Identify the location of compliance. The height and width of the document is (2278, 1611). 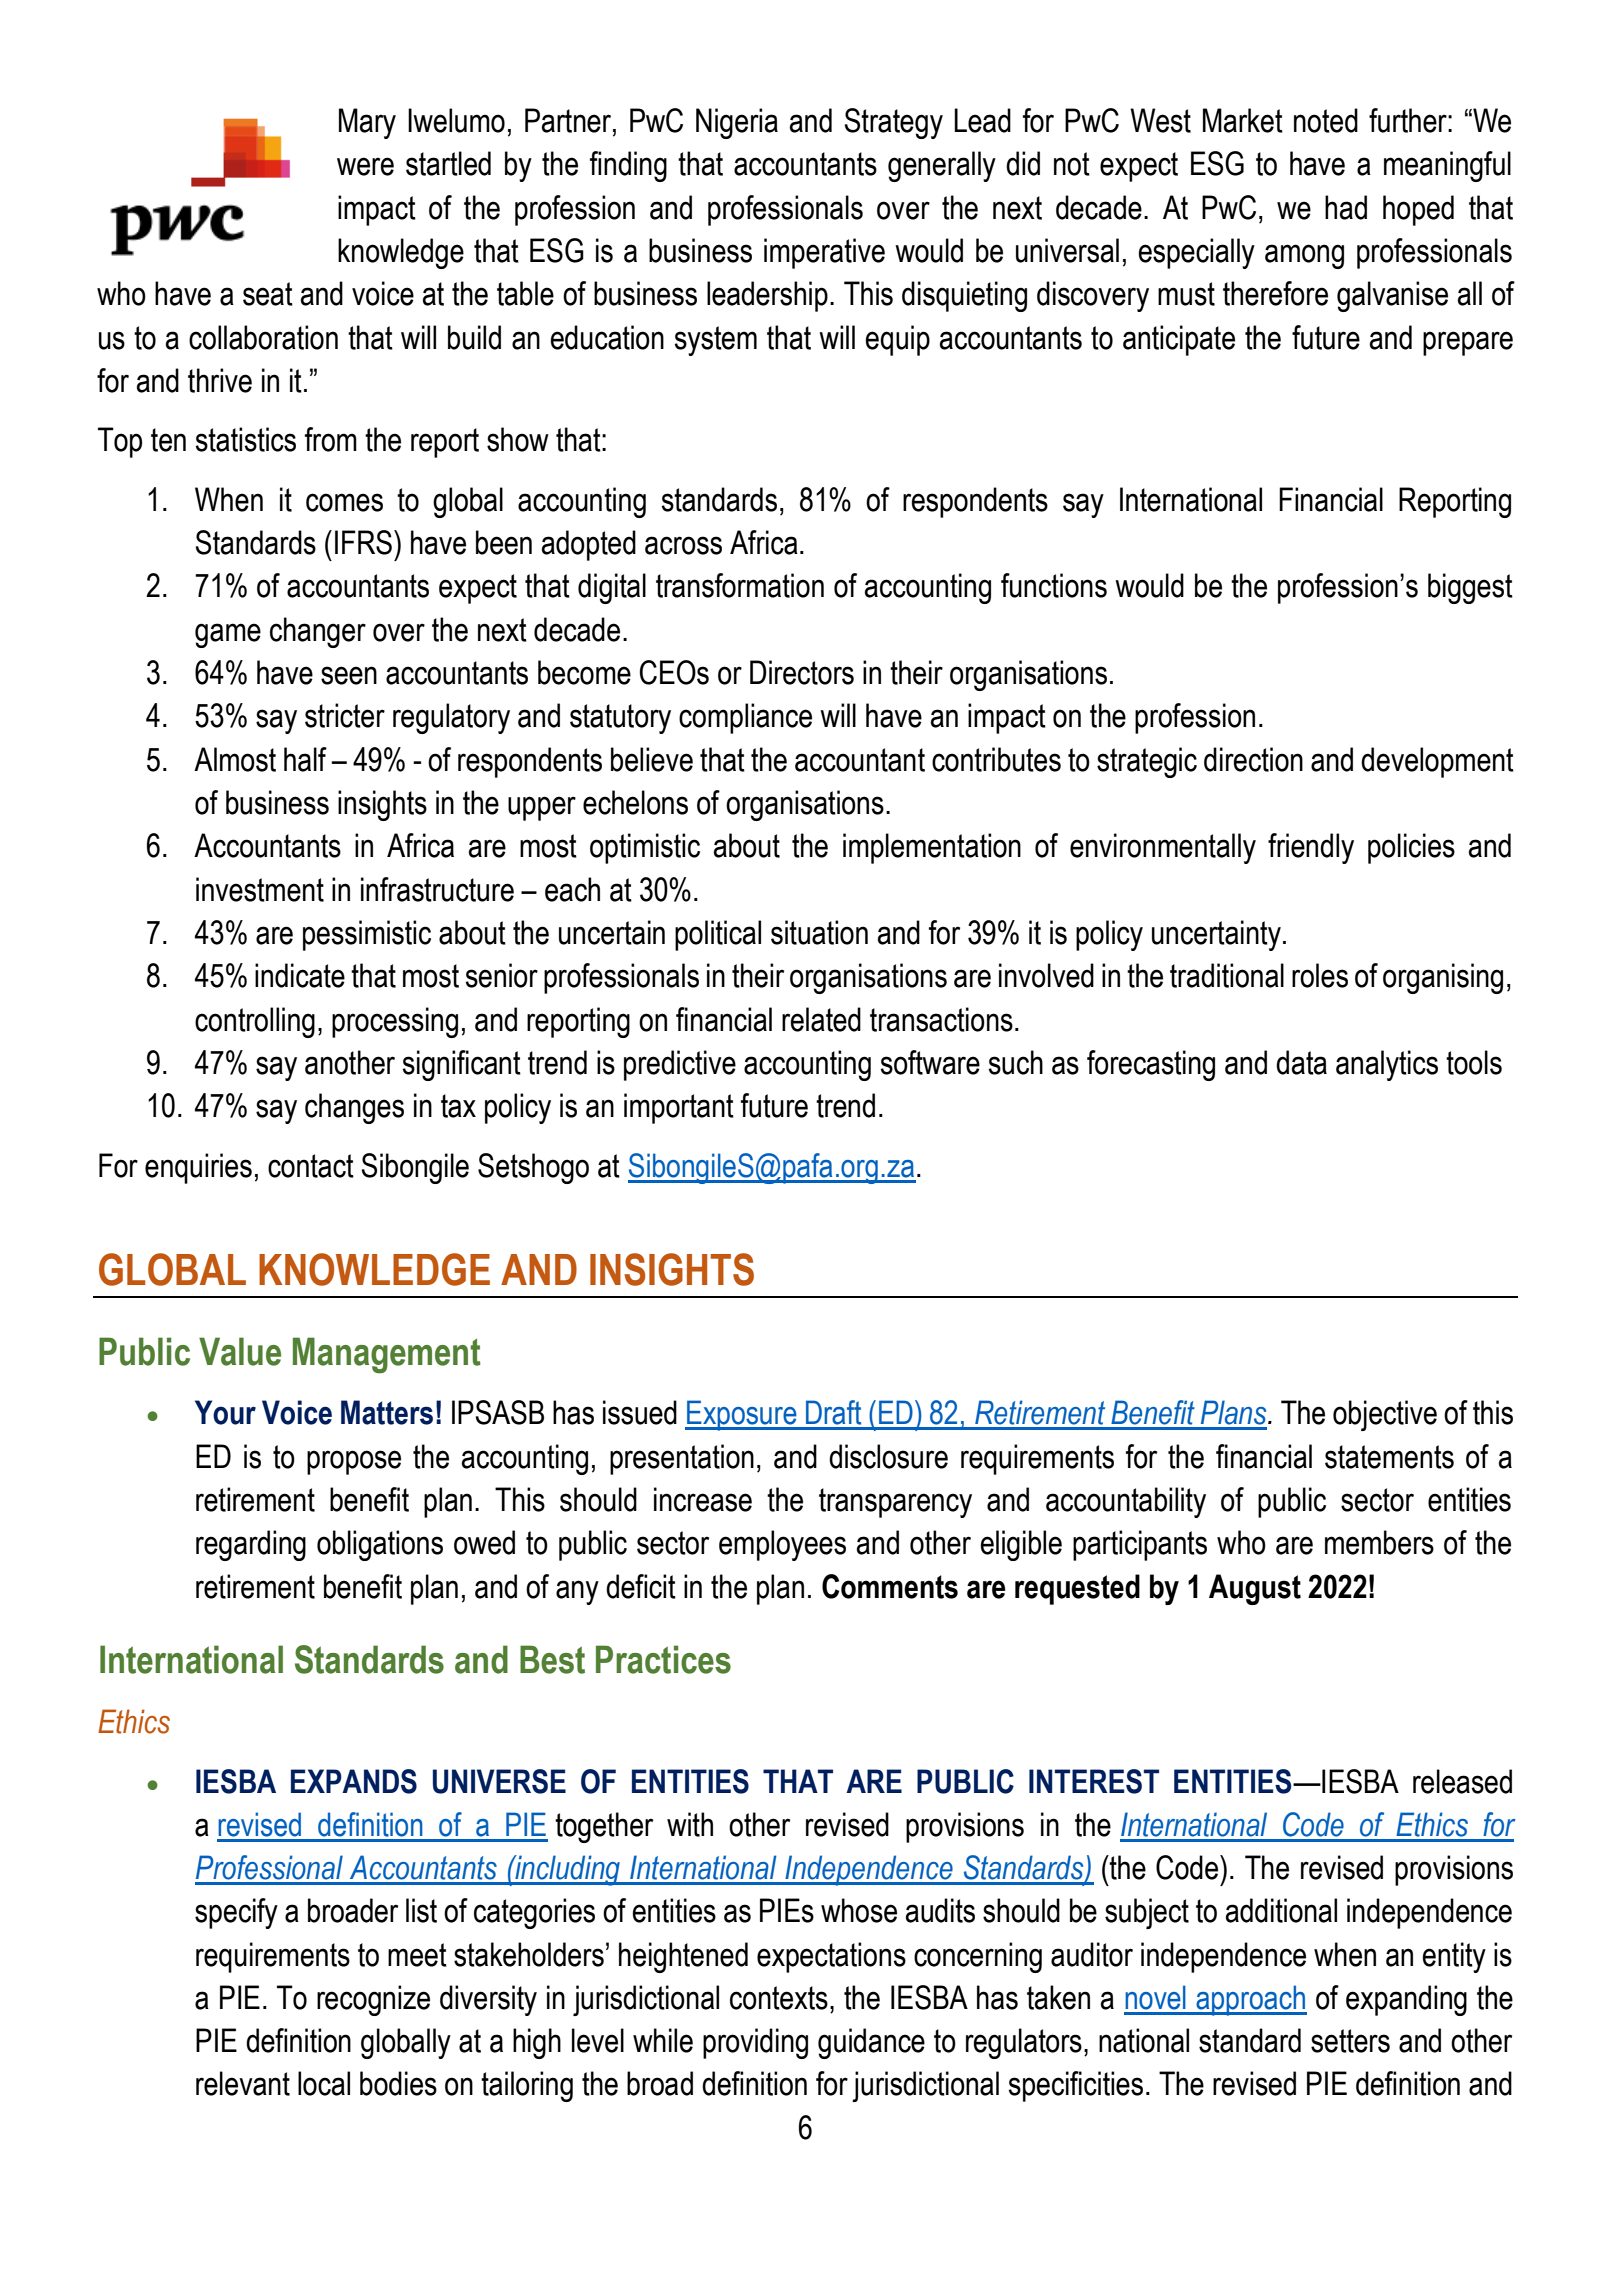
(745, 718).
